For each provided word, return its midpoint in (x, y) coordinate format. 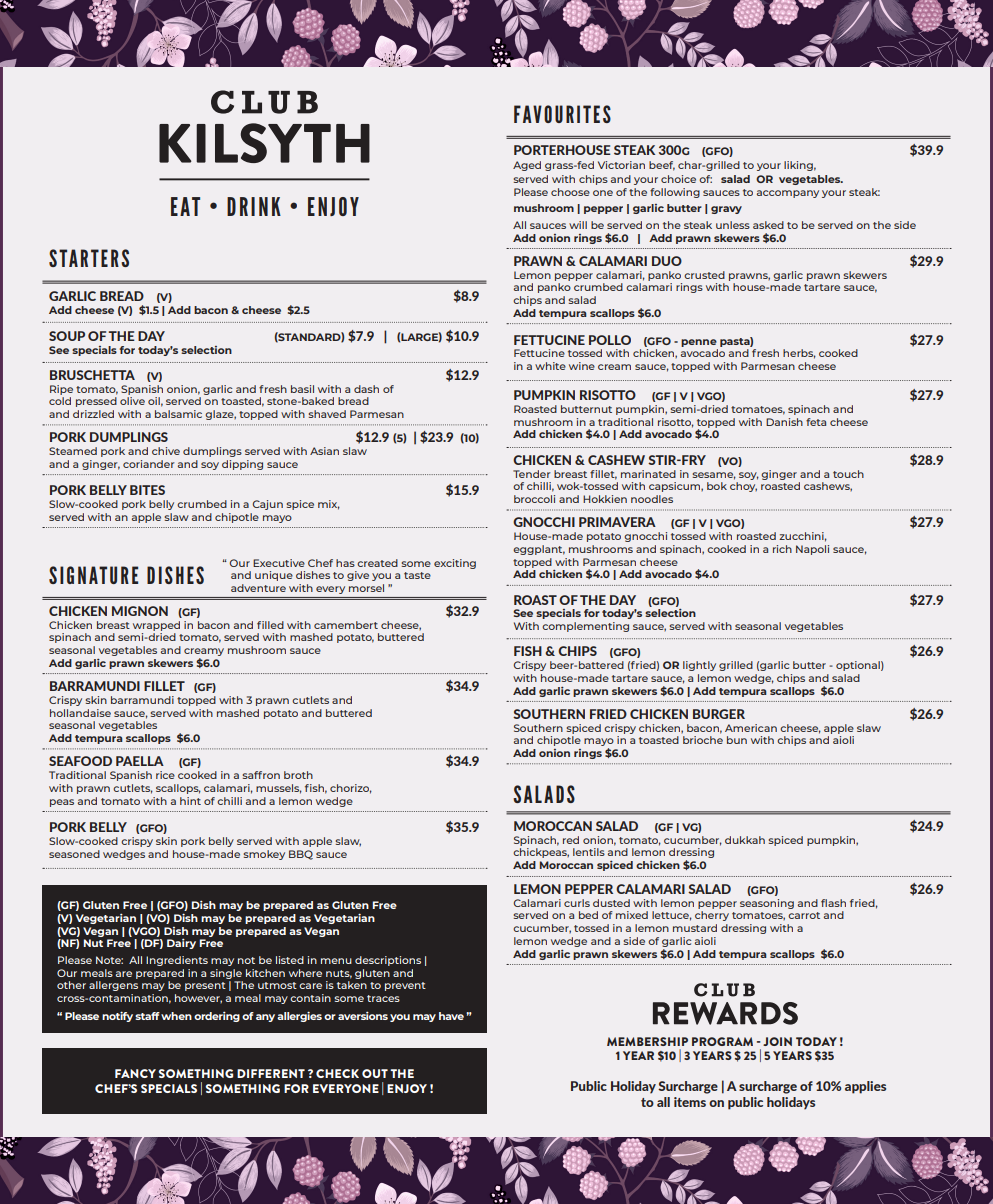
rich (782, 549)
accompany (788, 194)
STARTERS (89, 258)
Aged (527, 166)
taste (417, 575)
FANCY (135, 1073)
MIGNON (140, 611)
